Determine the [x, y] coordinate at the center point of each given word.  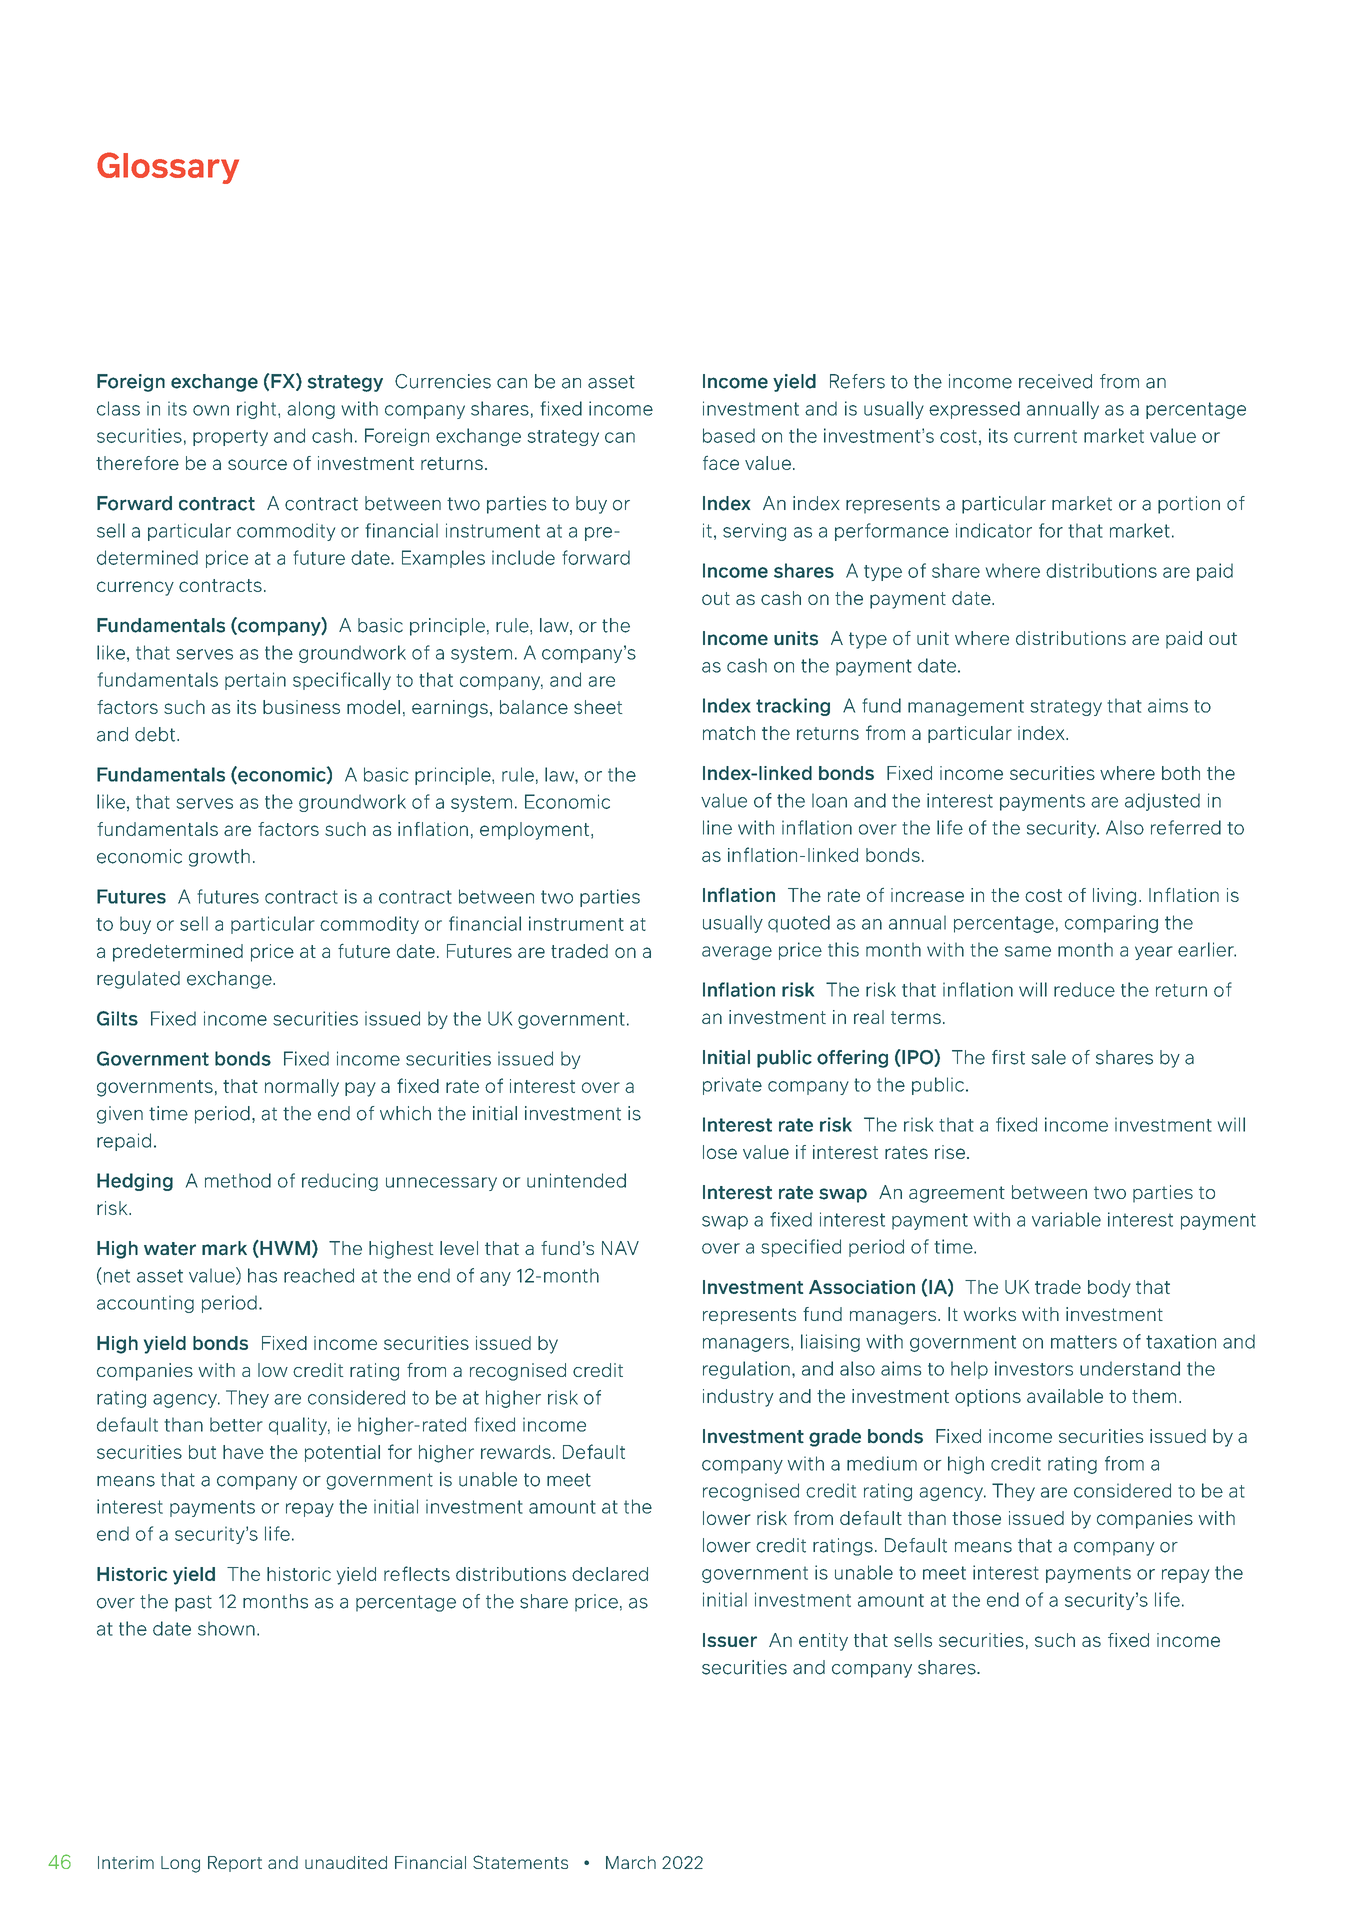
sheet [598, 707]
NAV [620, 1248]
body [1109, 1289]
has [262, 1275]
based [729, 435]
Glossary [168, 168]
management [966, 708]
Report [235, 1864]
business [301, 707]
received [1055, 381]
